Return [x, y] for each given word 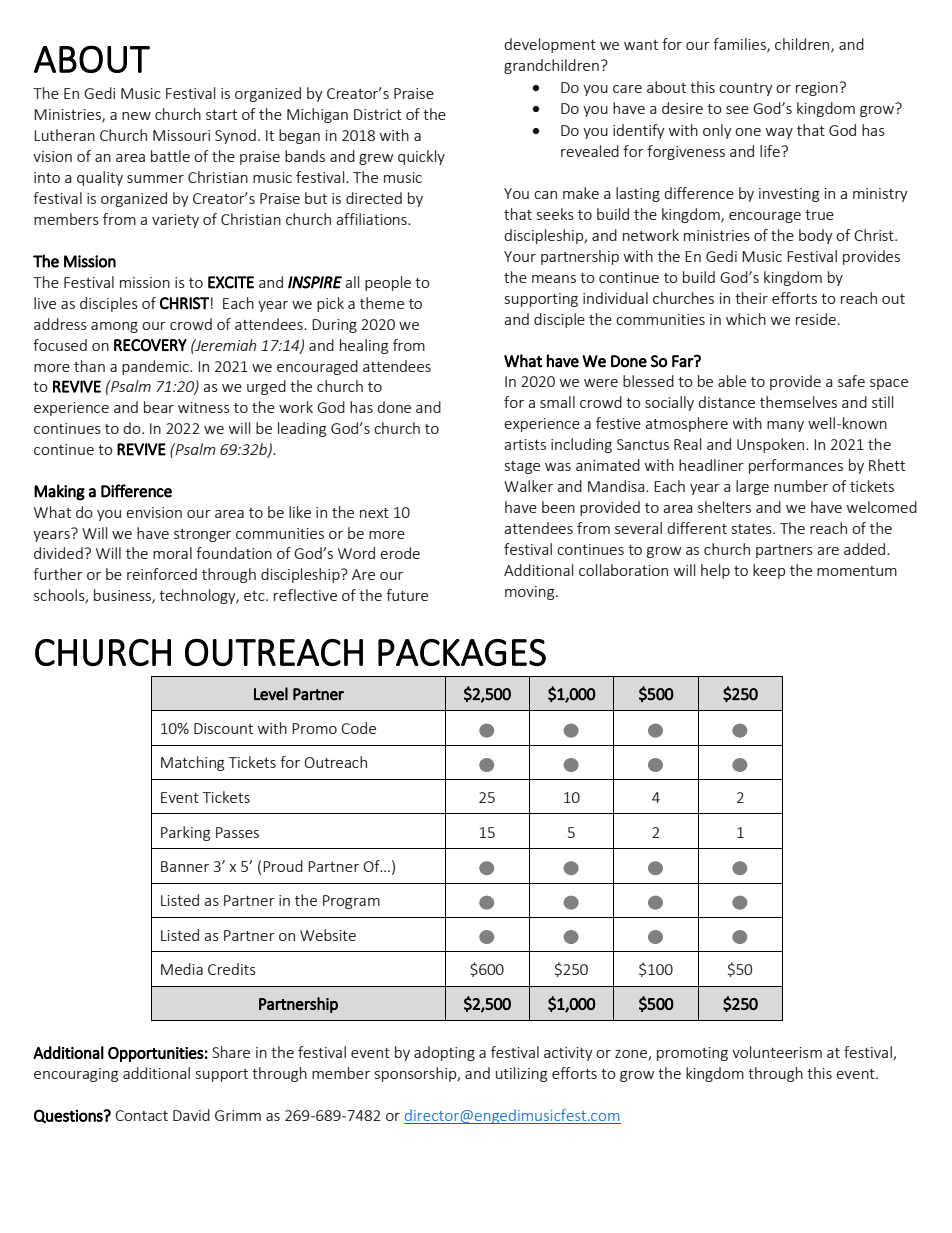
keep [769, 571]
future [407, 595]
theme [382, 303]
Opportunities [156, 1054]
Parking [185, 833]
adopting [444, 1053]
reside [816, 319]
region [817, 89]
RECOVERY [150, 345]
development [550, 45]
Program [351, 902]
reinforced [162, 574]
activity [568, 1054]
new [136, 116]
